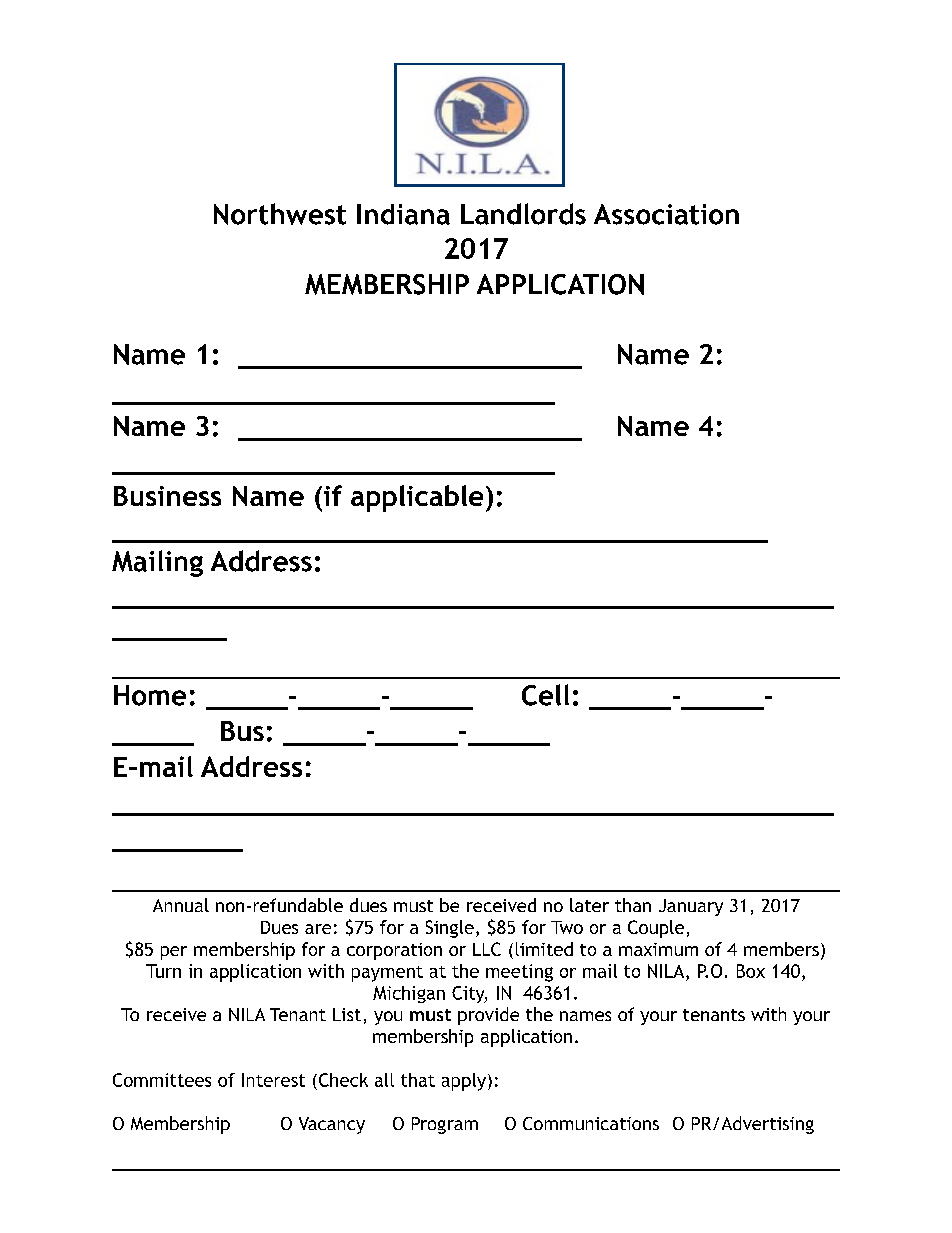 The image size is (952, 1233). Describe the element at coordinates (150, 695) in the image. I see `Home` at that location.
